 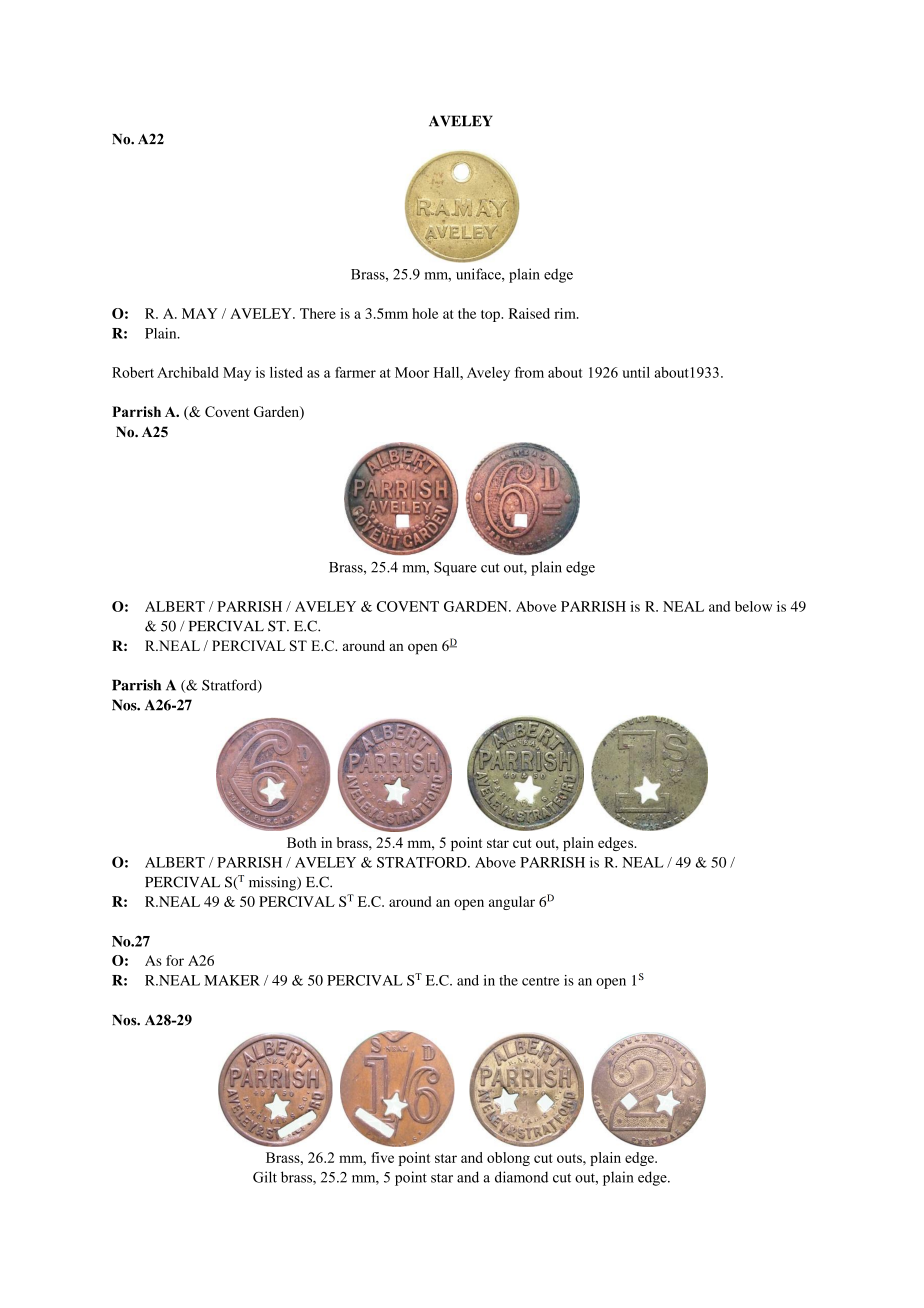 I want to click on until, so click(x=636, y=372).
